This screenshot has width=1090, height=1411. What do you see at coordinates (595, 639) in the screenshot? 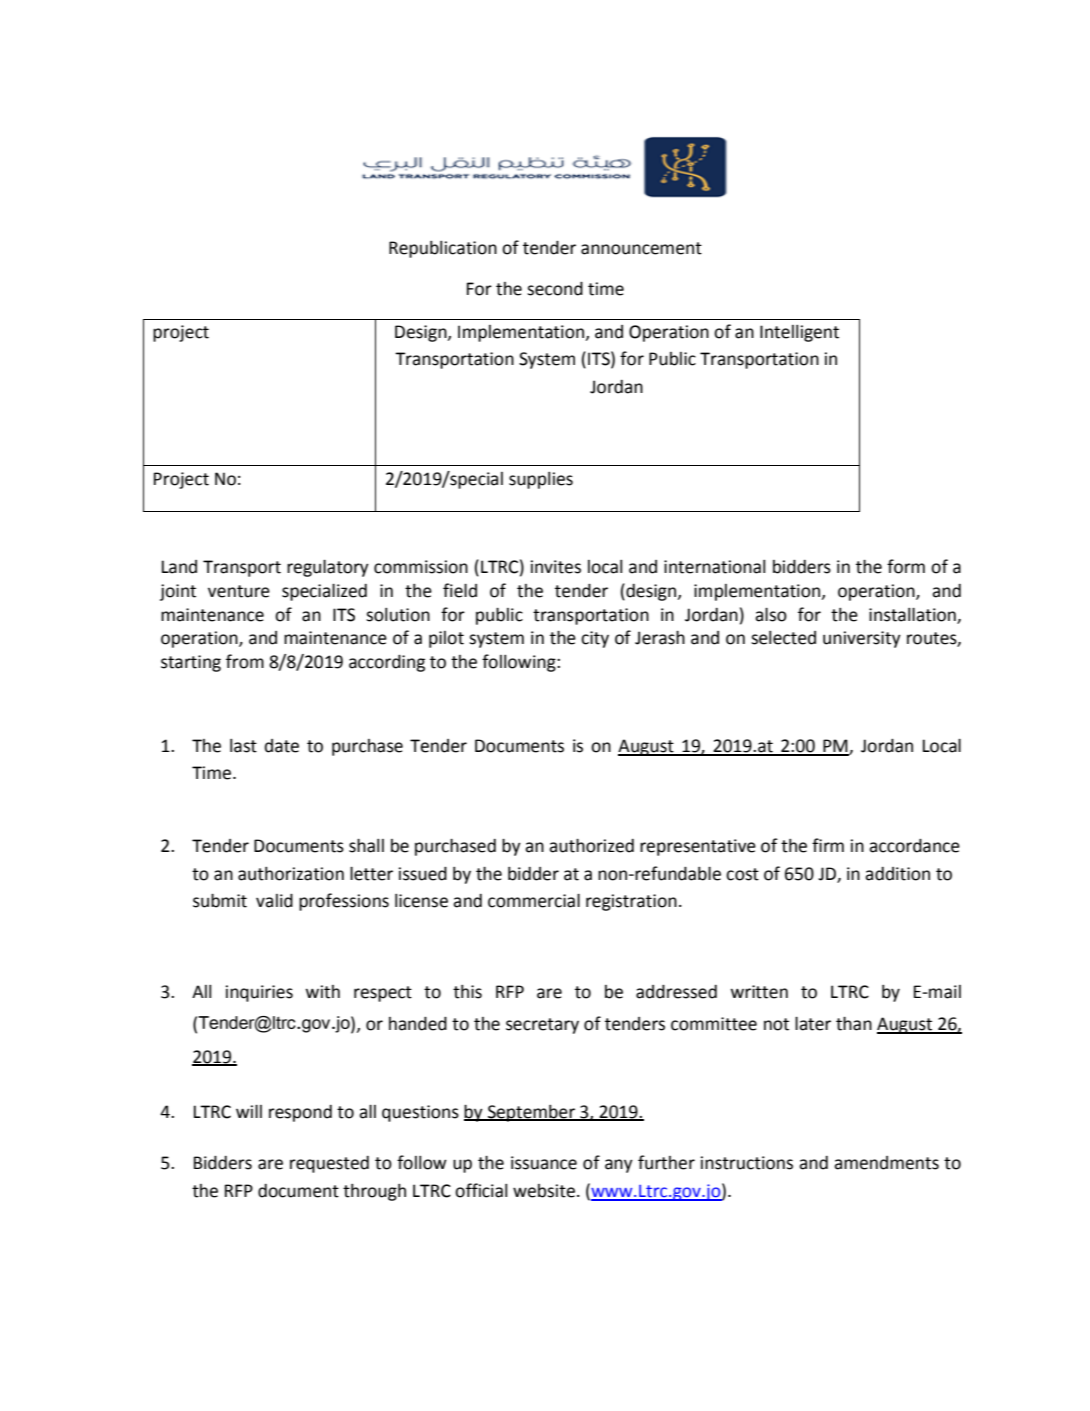
I see `city` at bounding box center [595, 639].
